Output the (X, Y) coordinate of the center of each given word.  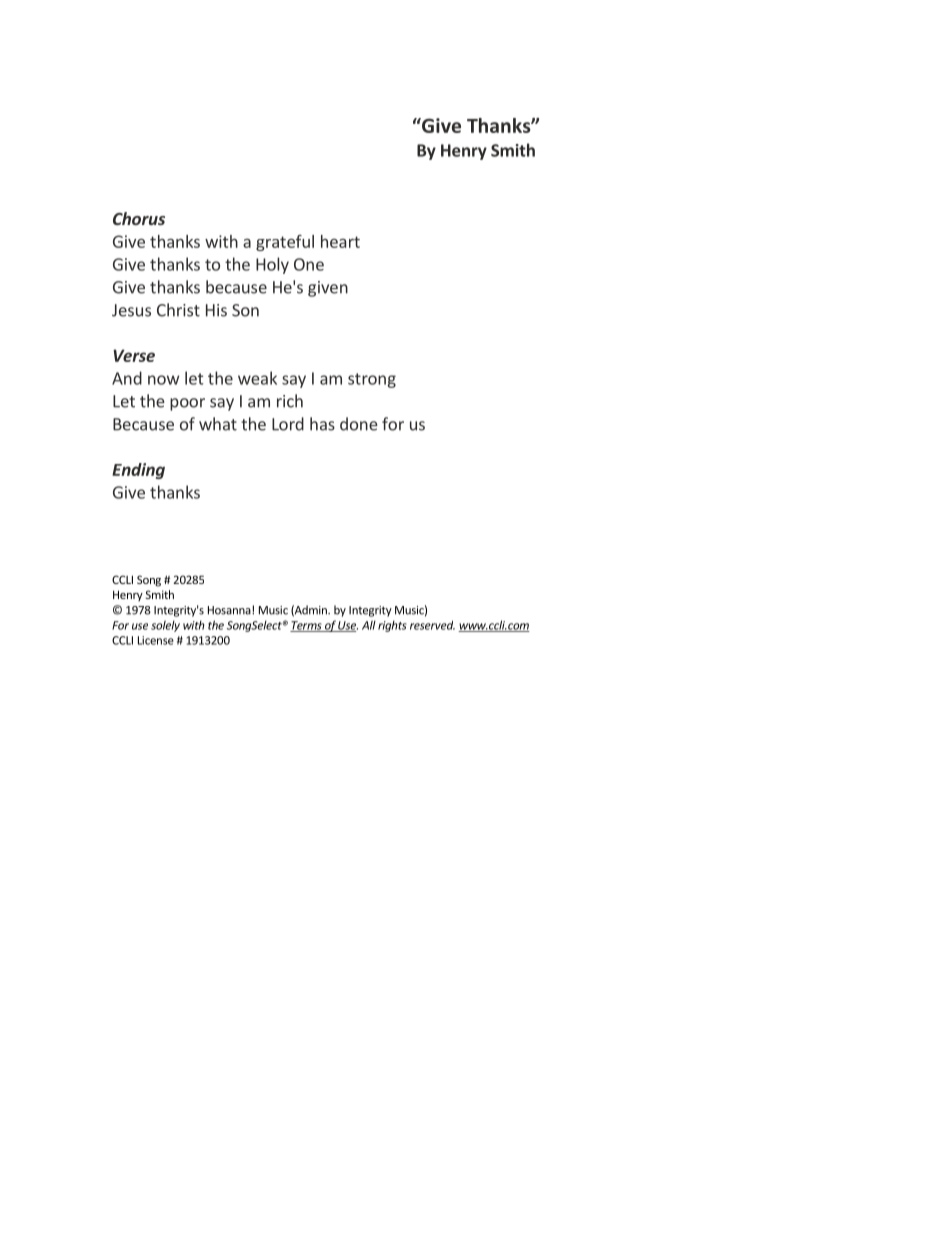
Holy (272, 265)
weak (257, 378)
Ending (138, 471)
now (163, 380)
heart (340, 241)
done (359, 424)
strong (372, 380)
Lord (288, 424)
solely (165, 626)
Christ (178, 310)
